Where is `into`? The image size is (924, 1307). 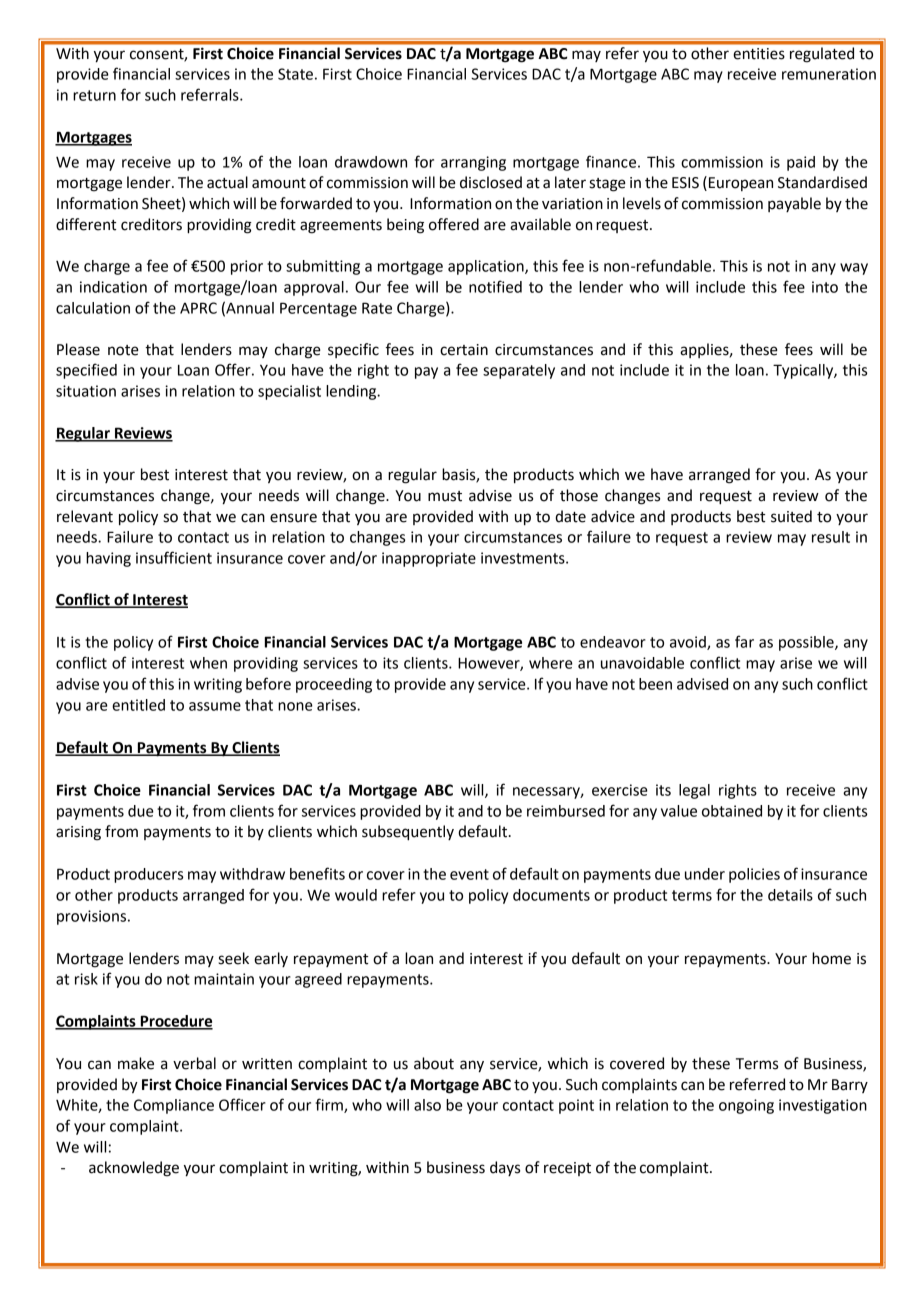
into is located at coordinates (825, 287).
